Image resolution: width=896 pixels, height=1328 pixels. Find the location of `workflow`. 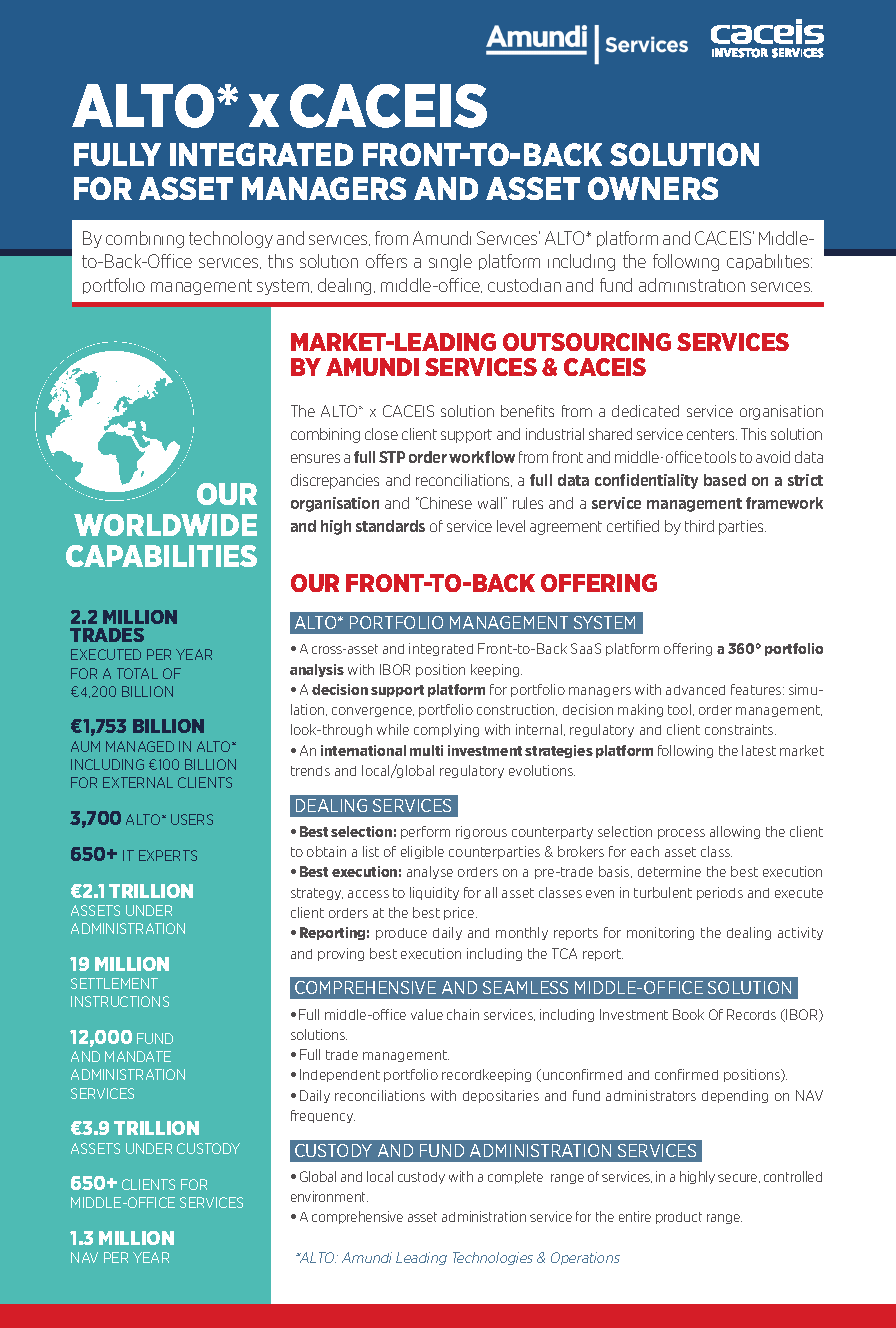

workflow is located at coordinates (482, 457).
